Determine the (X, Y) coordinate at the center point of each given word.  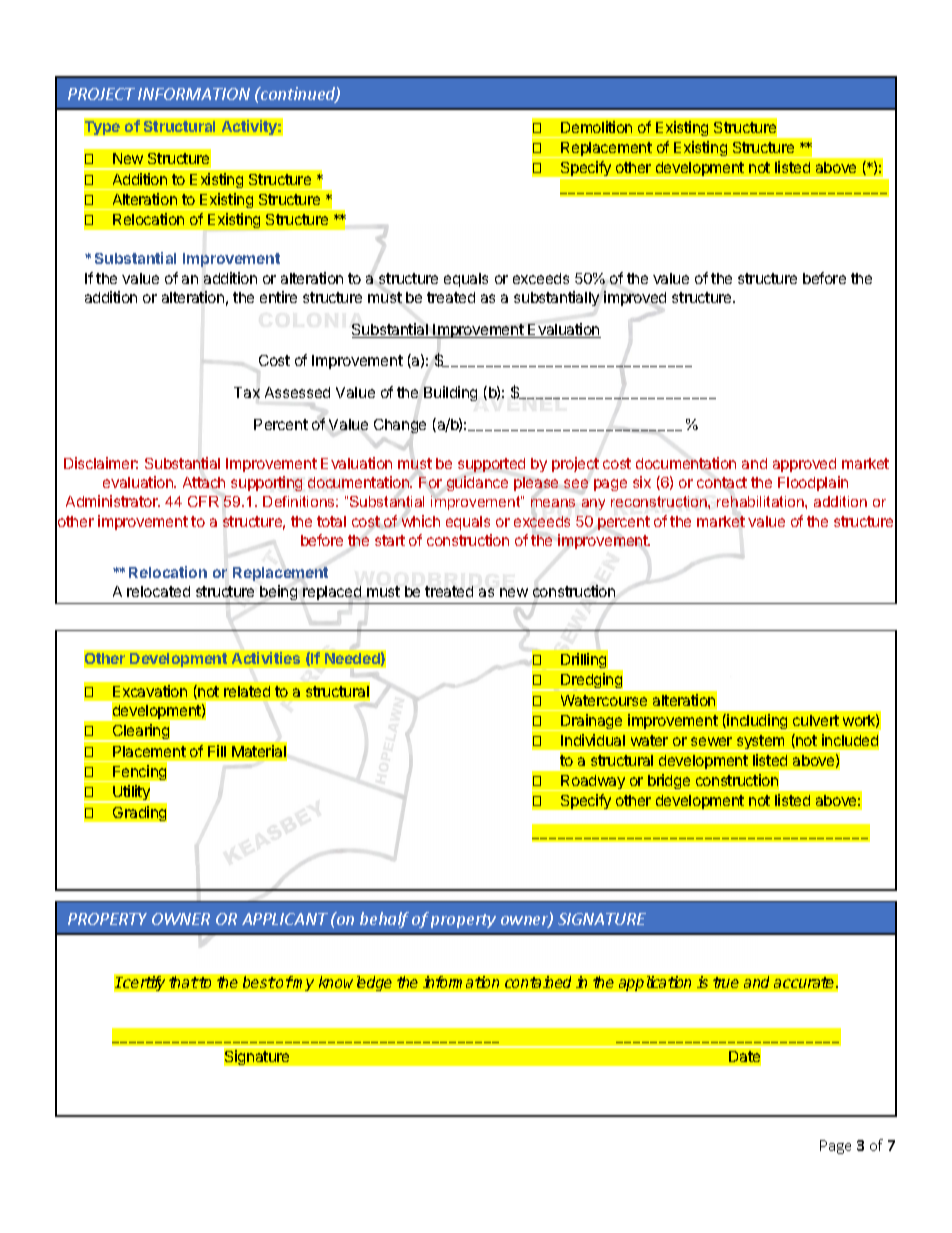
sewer (711, 741)
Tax (247, 392)
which (421, 521)
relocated (158, 591)
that (183, 982)
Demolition (596, 127)
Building (450, 393)
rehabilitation (761, 501)
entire (278, 297)
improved (635, 298)
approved (804, 465)
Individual (593, 740)
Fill (217, 751)
